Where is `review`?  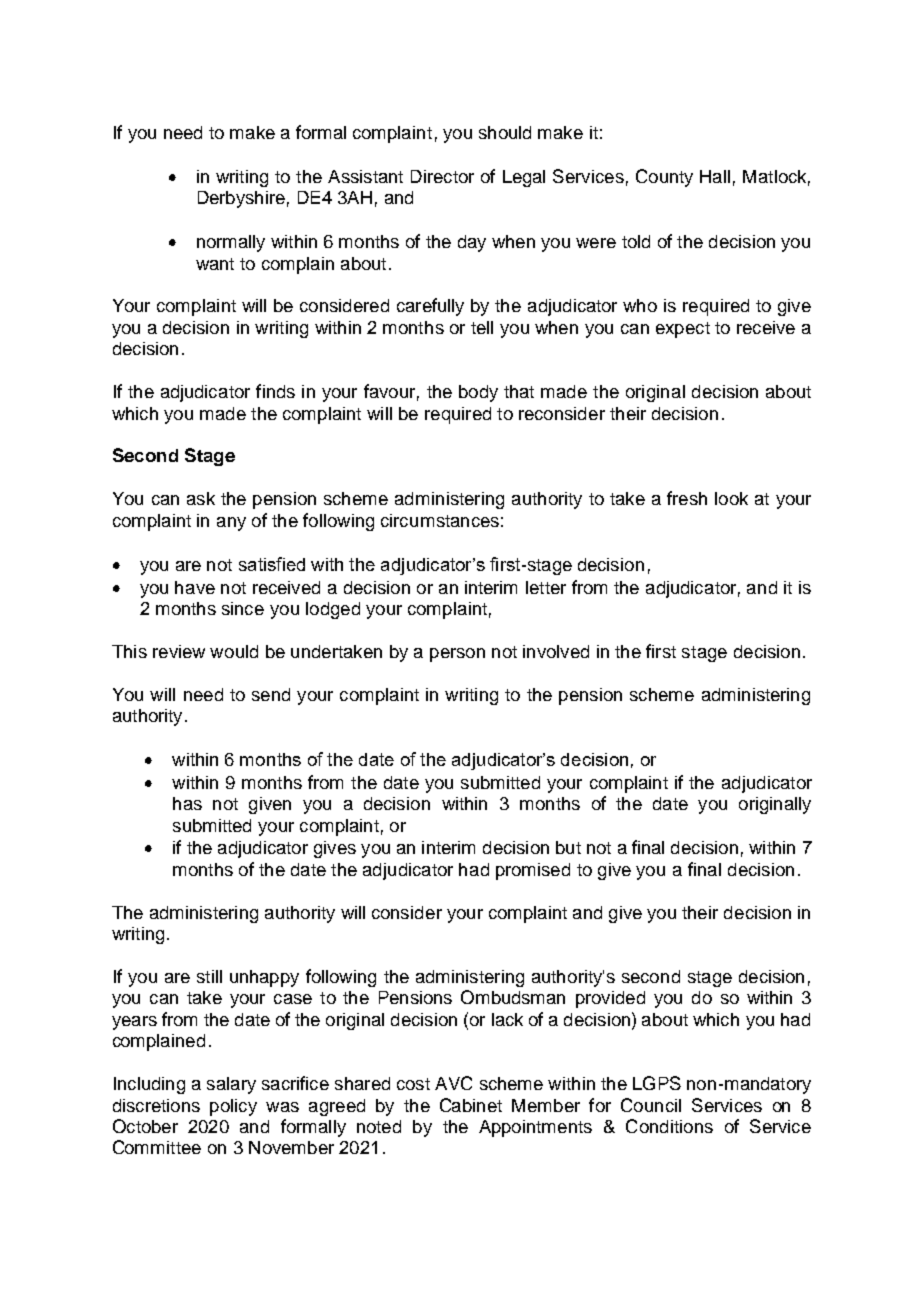 review is located at coordinates (179, 651).
